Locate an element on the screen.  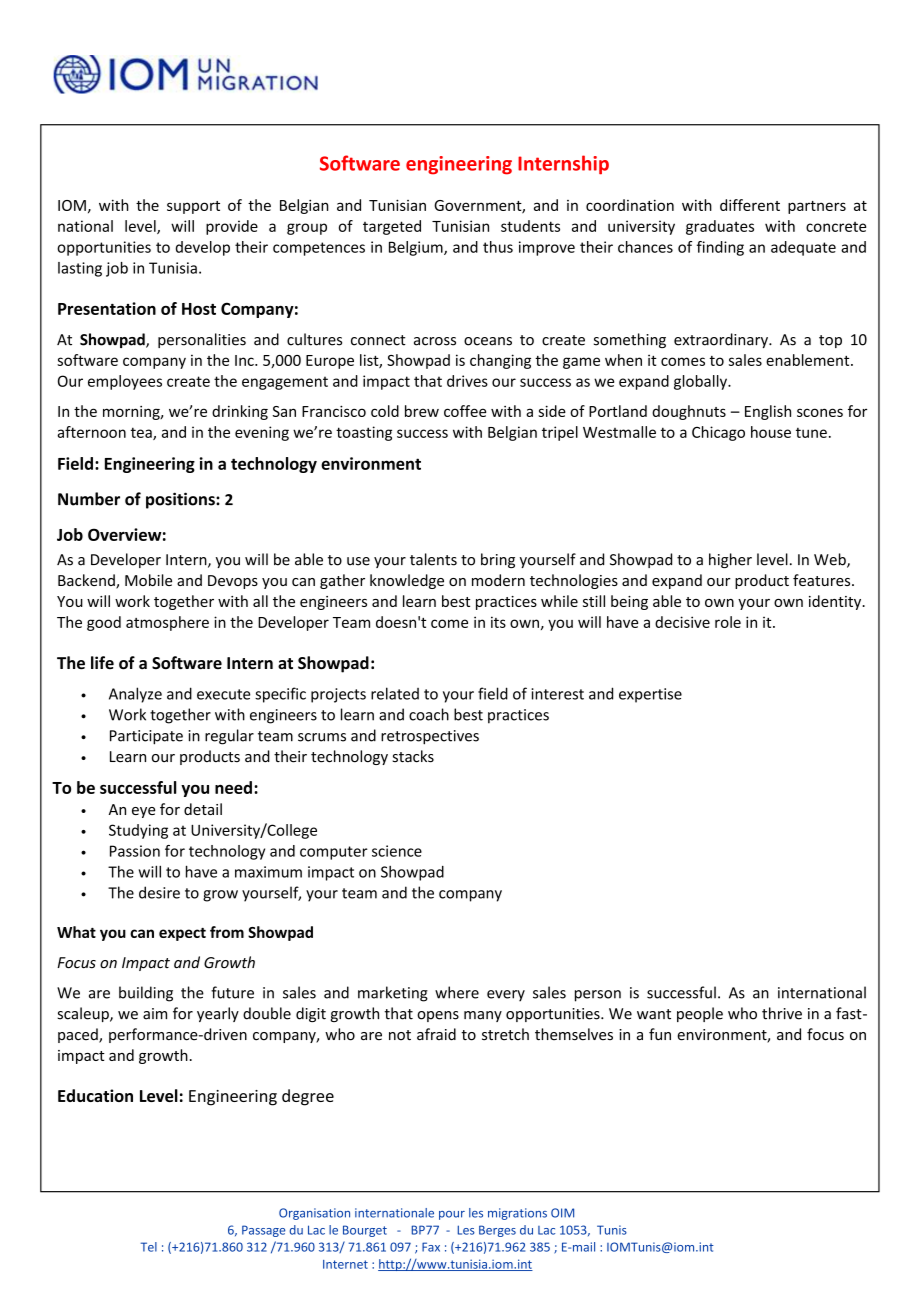
graduates is located at coordinates (720, 227).
